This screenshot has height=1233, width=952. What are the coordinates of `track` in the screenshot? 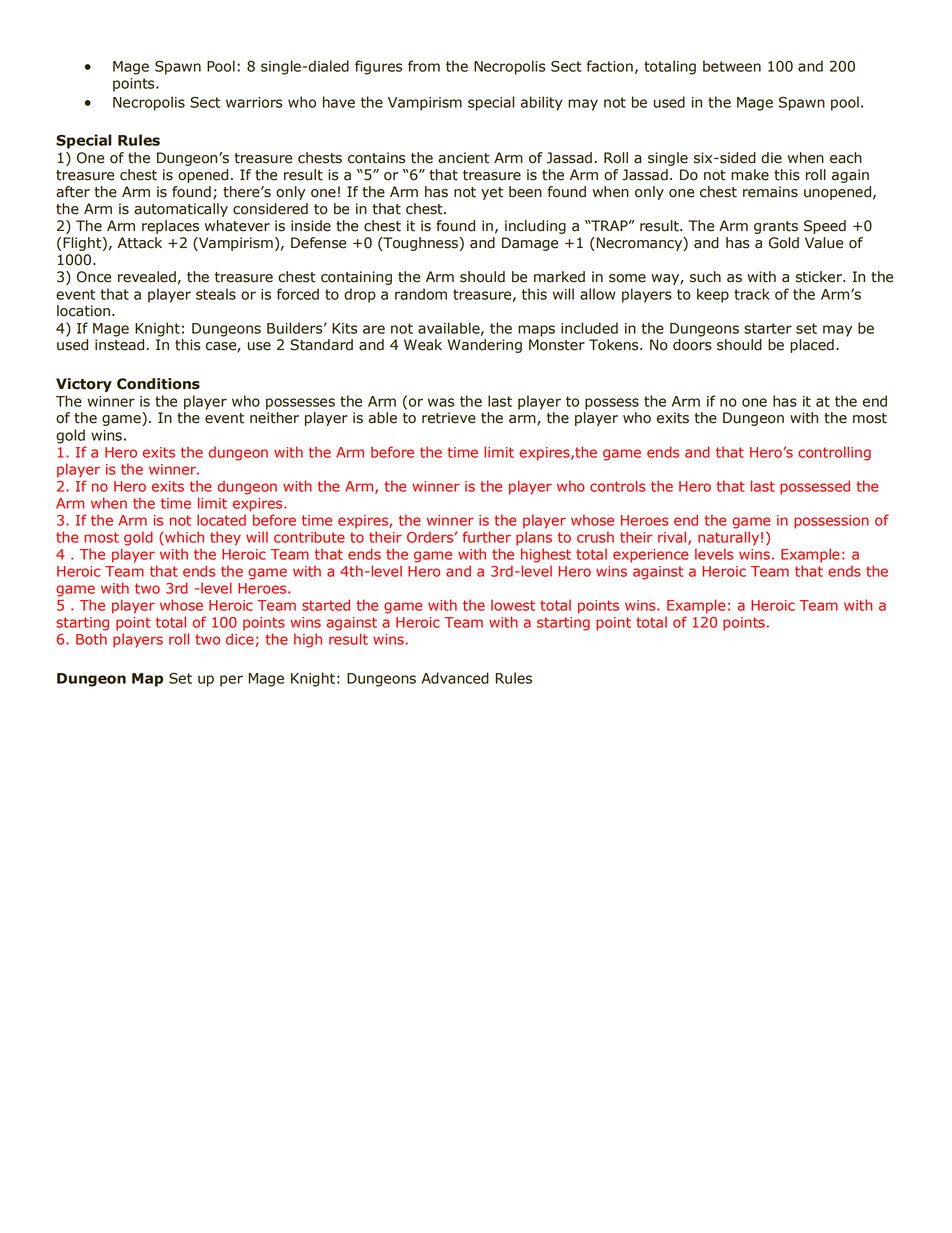 It's located at (752, 294).
